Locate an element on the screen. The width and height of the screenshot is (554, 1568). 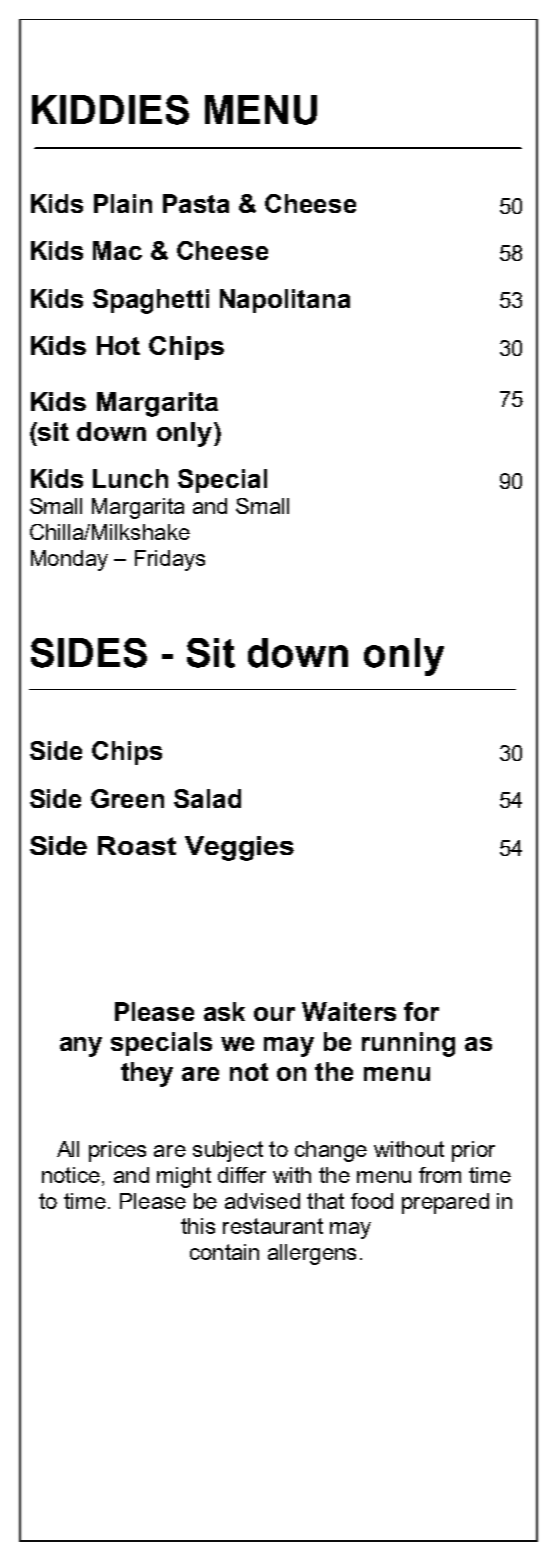
Spaghetti is located at coordinates (151, 301).
